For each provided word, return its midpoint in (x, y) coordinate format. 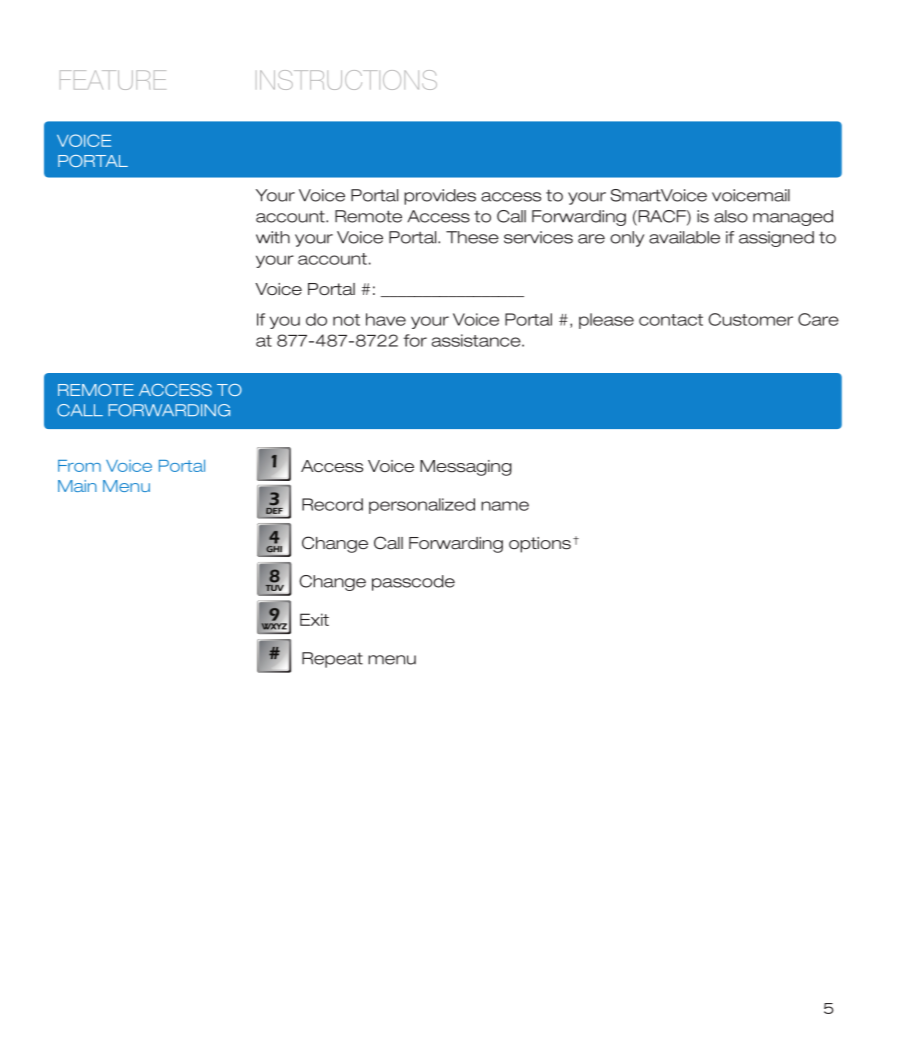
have (386, 319)
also (731, 216)
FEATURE (113, 80)
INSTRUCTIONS (348, 80)
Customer (750, 319)
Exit (314, 619)
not (346, 320)
